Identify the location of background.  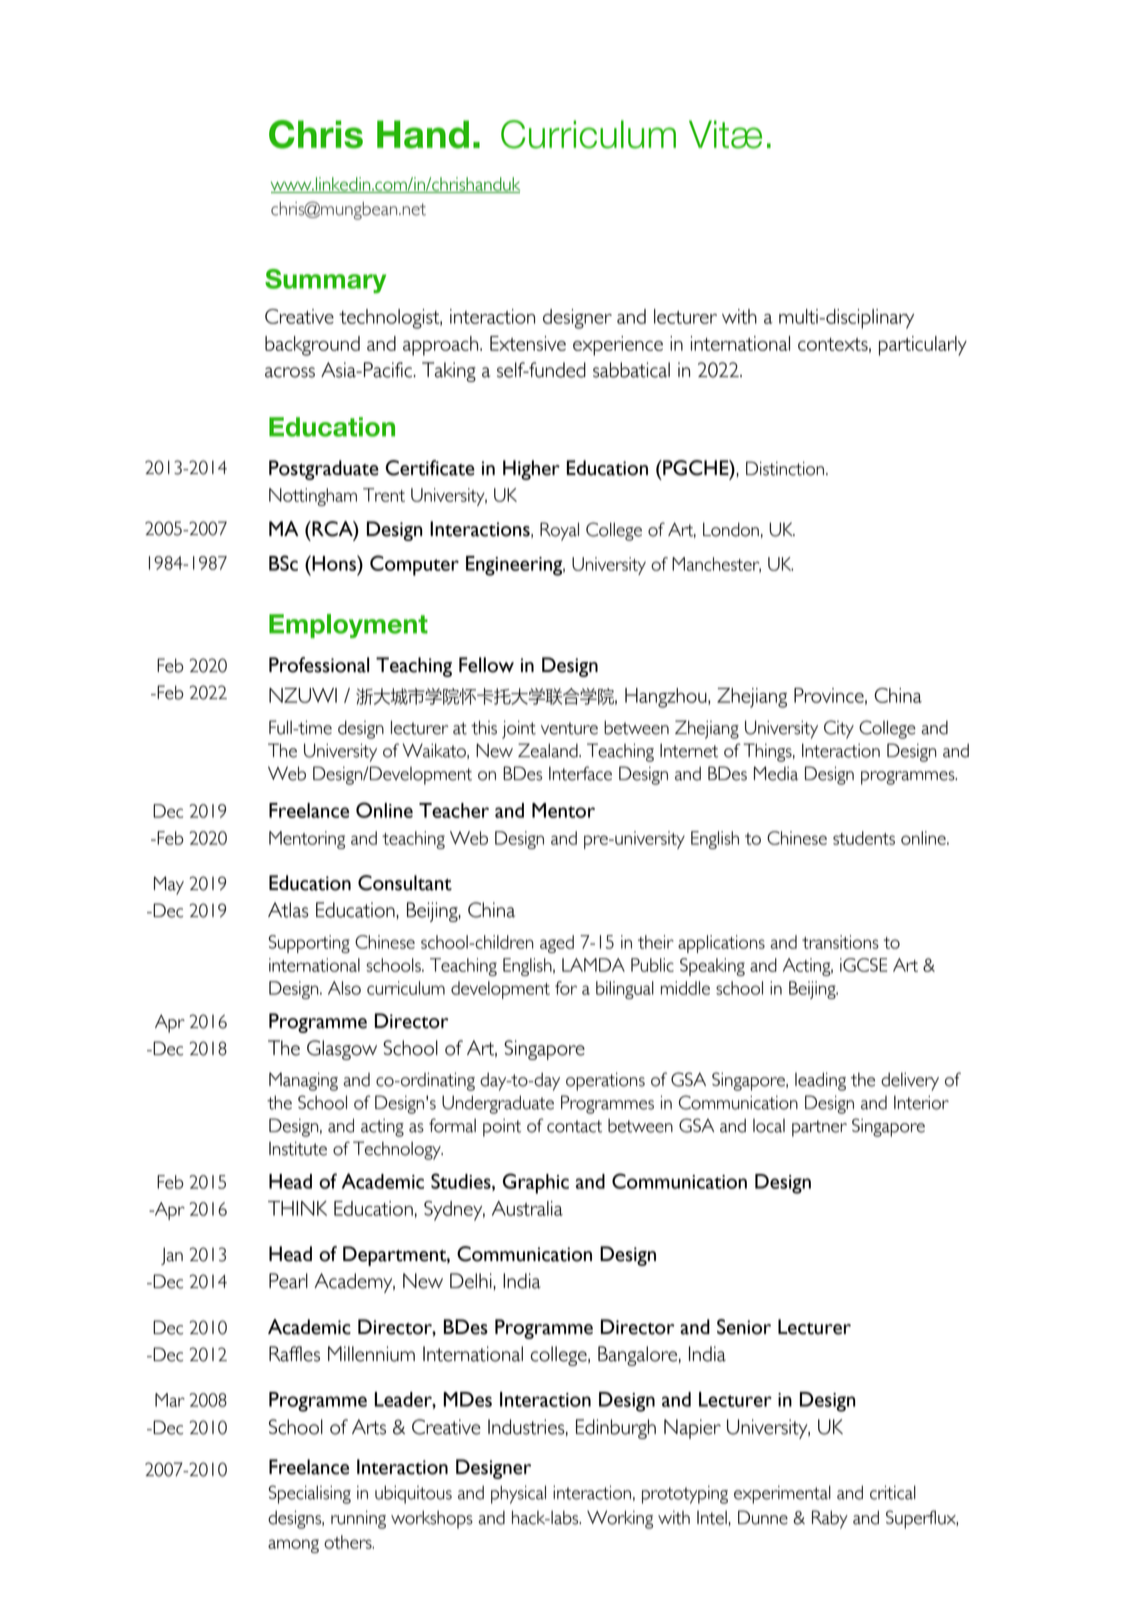
(312, 346).
